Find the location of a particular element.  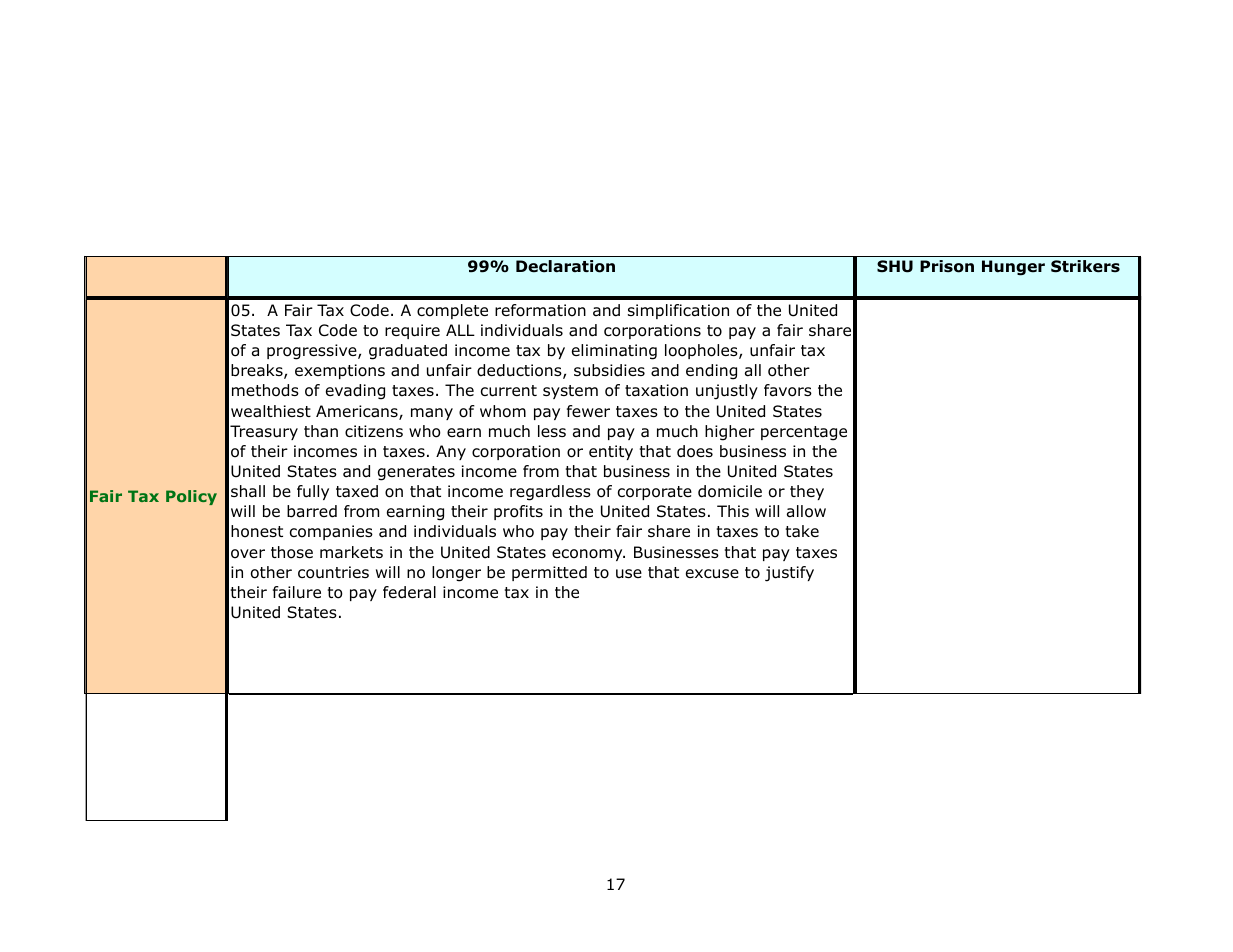

excuse is located at coordinates (712, 574).
